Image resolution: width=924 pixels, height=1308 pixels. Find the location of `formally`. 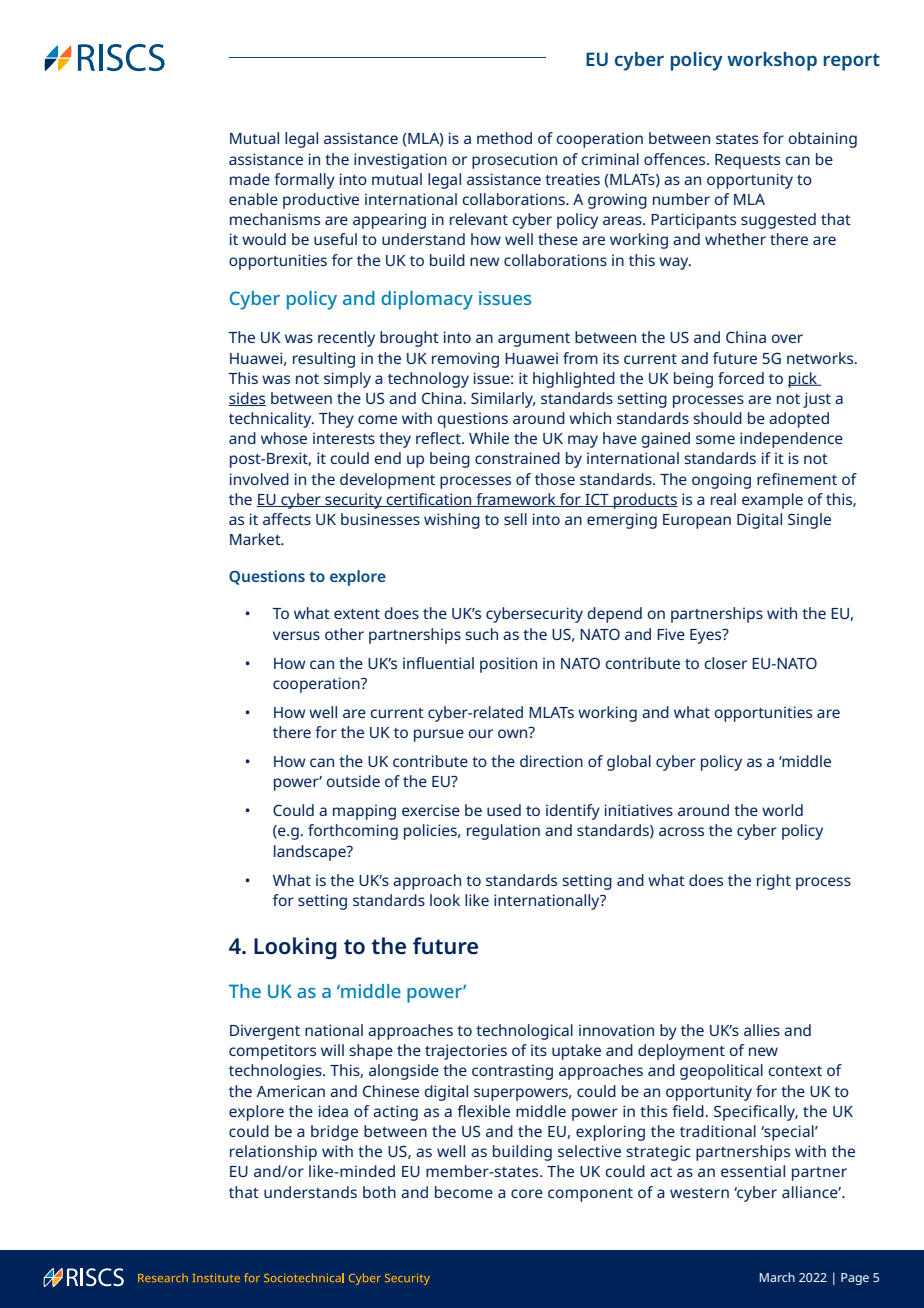

formally is located at coordinates (304, 181).
